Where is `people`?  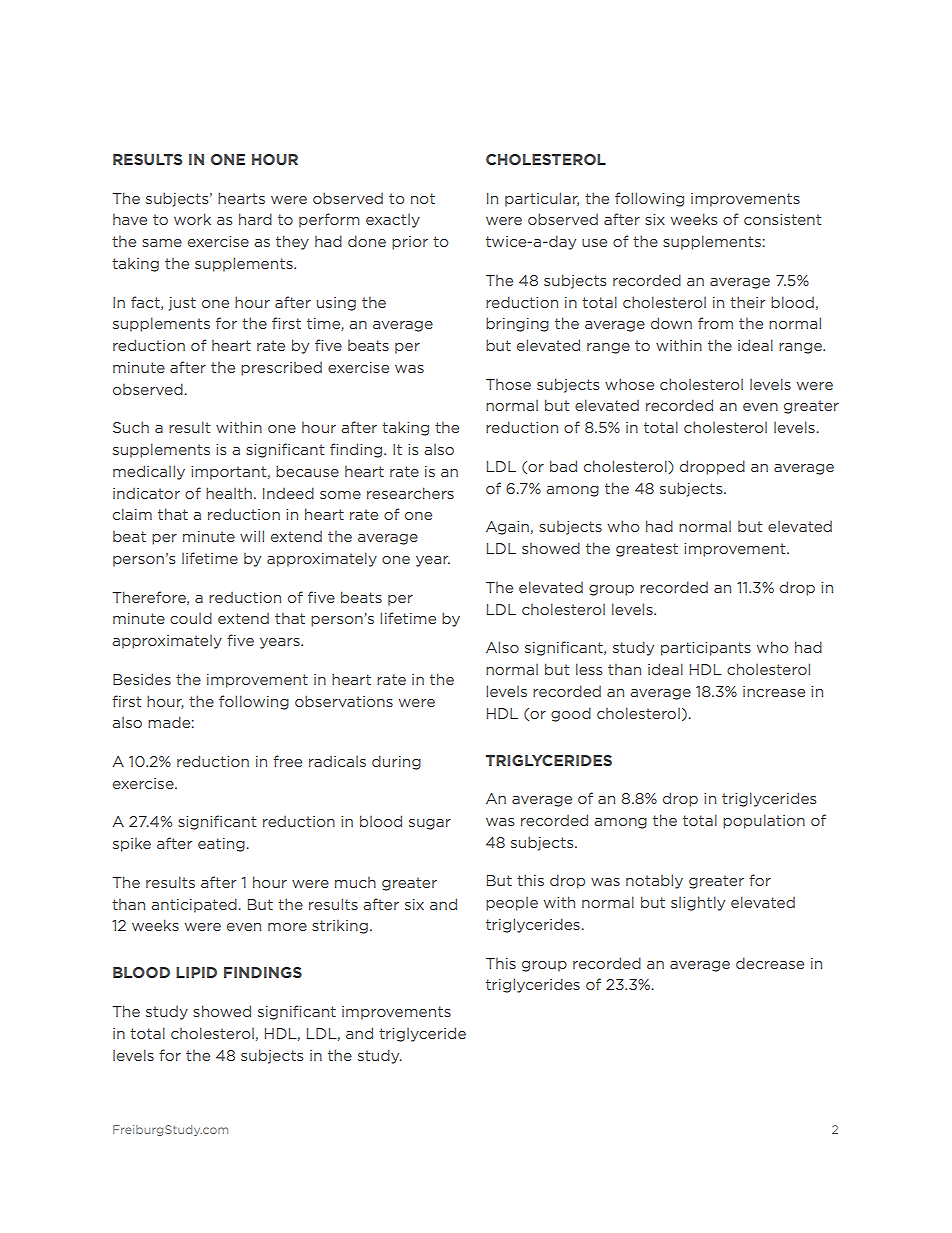 people is located at coordinates (512, 904).
